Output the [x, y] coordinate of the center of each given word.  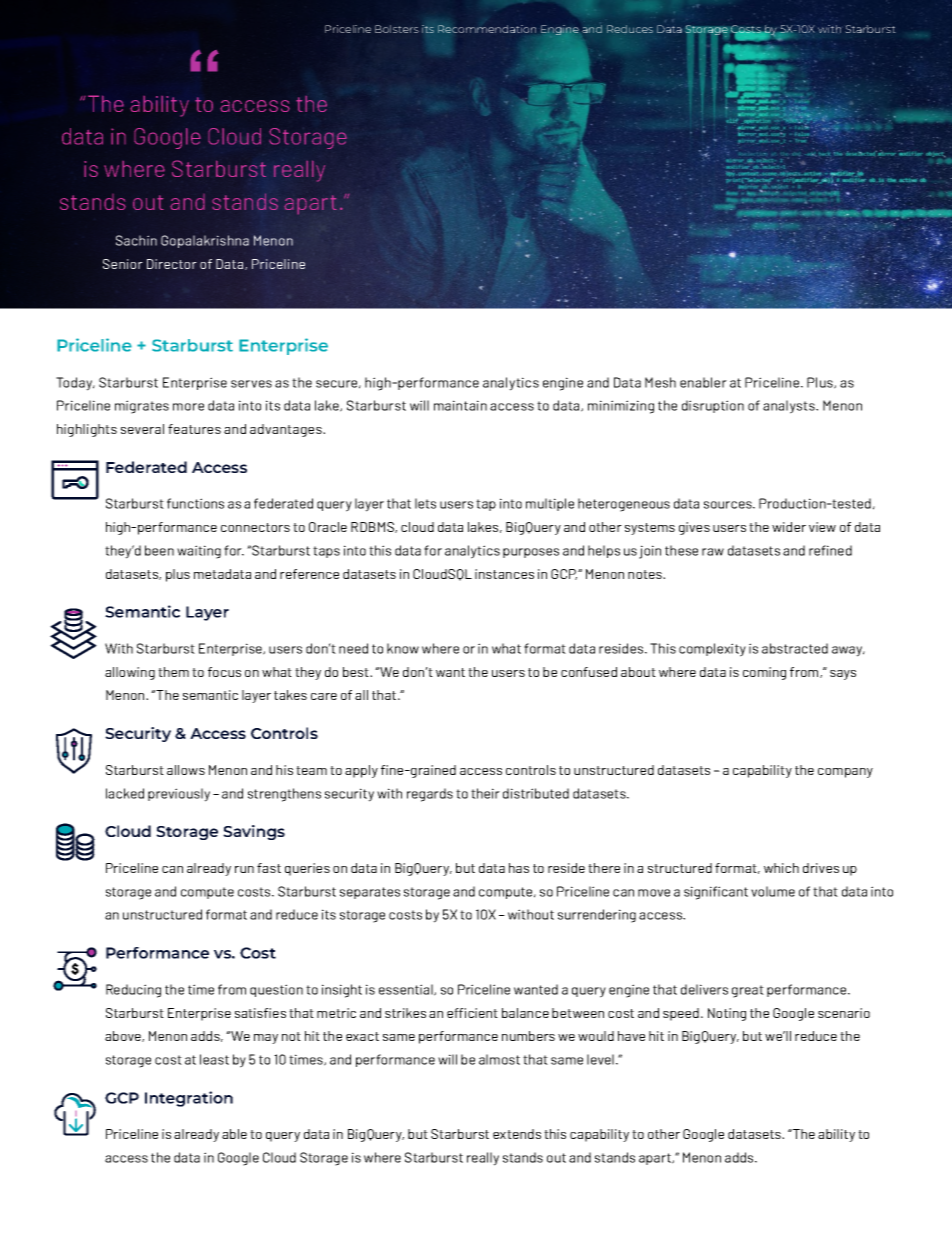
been [159, 550]
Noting [727, 1014]
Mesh [660, 382]
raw [713, 552]
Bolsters [397, 29]
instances [504, 574]
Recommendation [487, 29]
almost [499, 1059]
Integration [189, 1099]
